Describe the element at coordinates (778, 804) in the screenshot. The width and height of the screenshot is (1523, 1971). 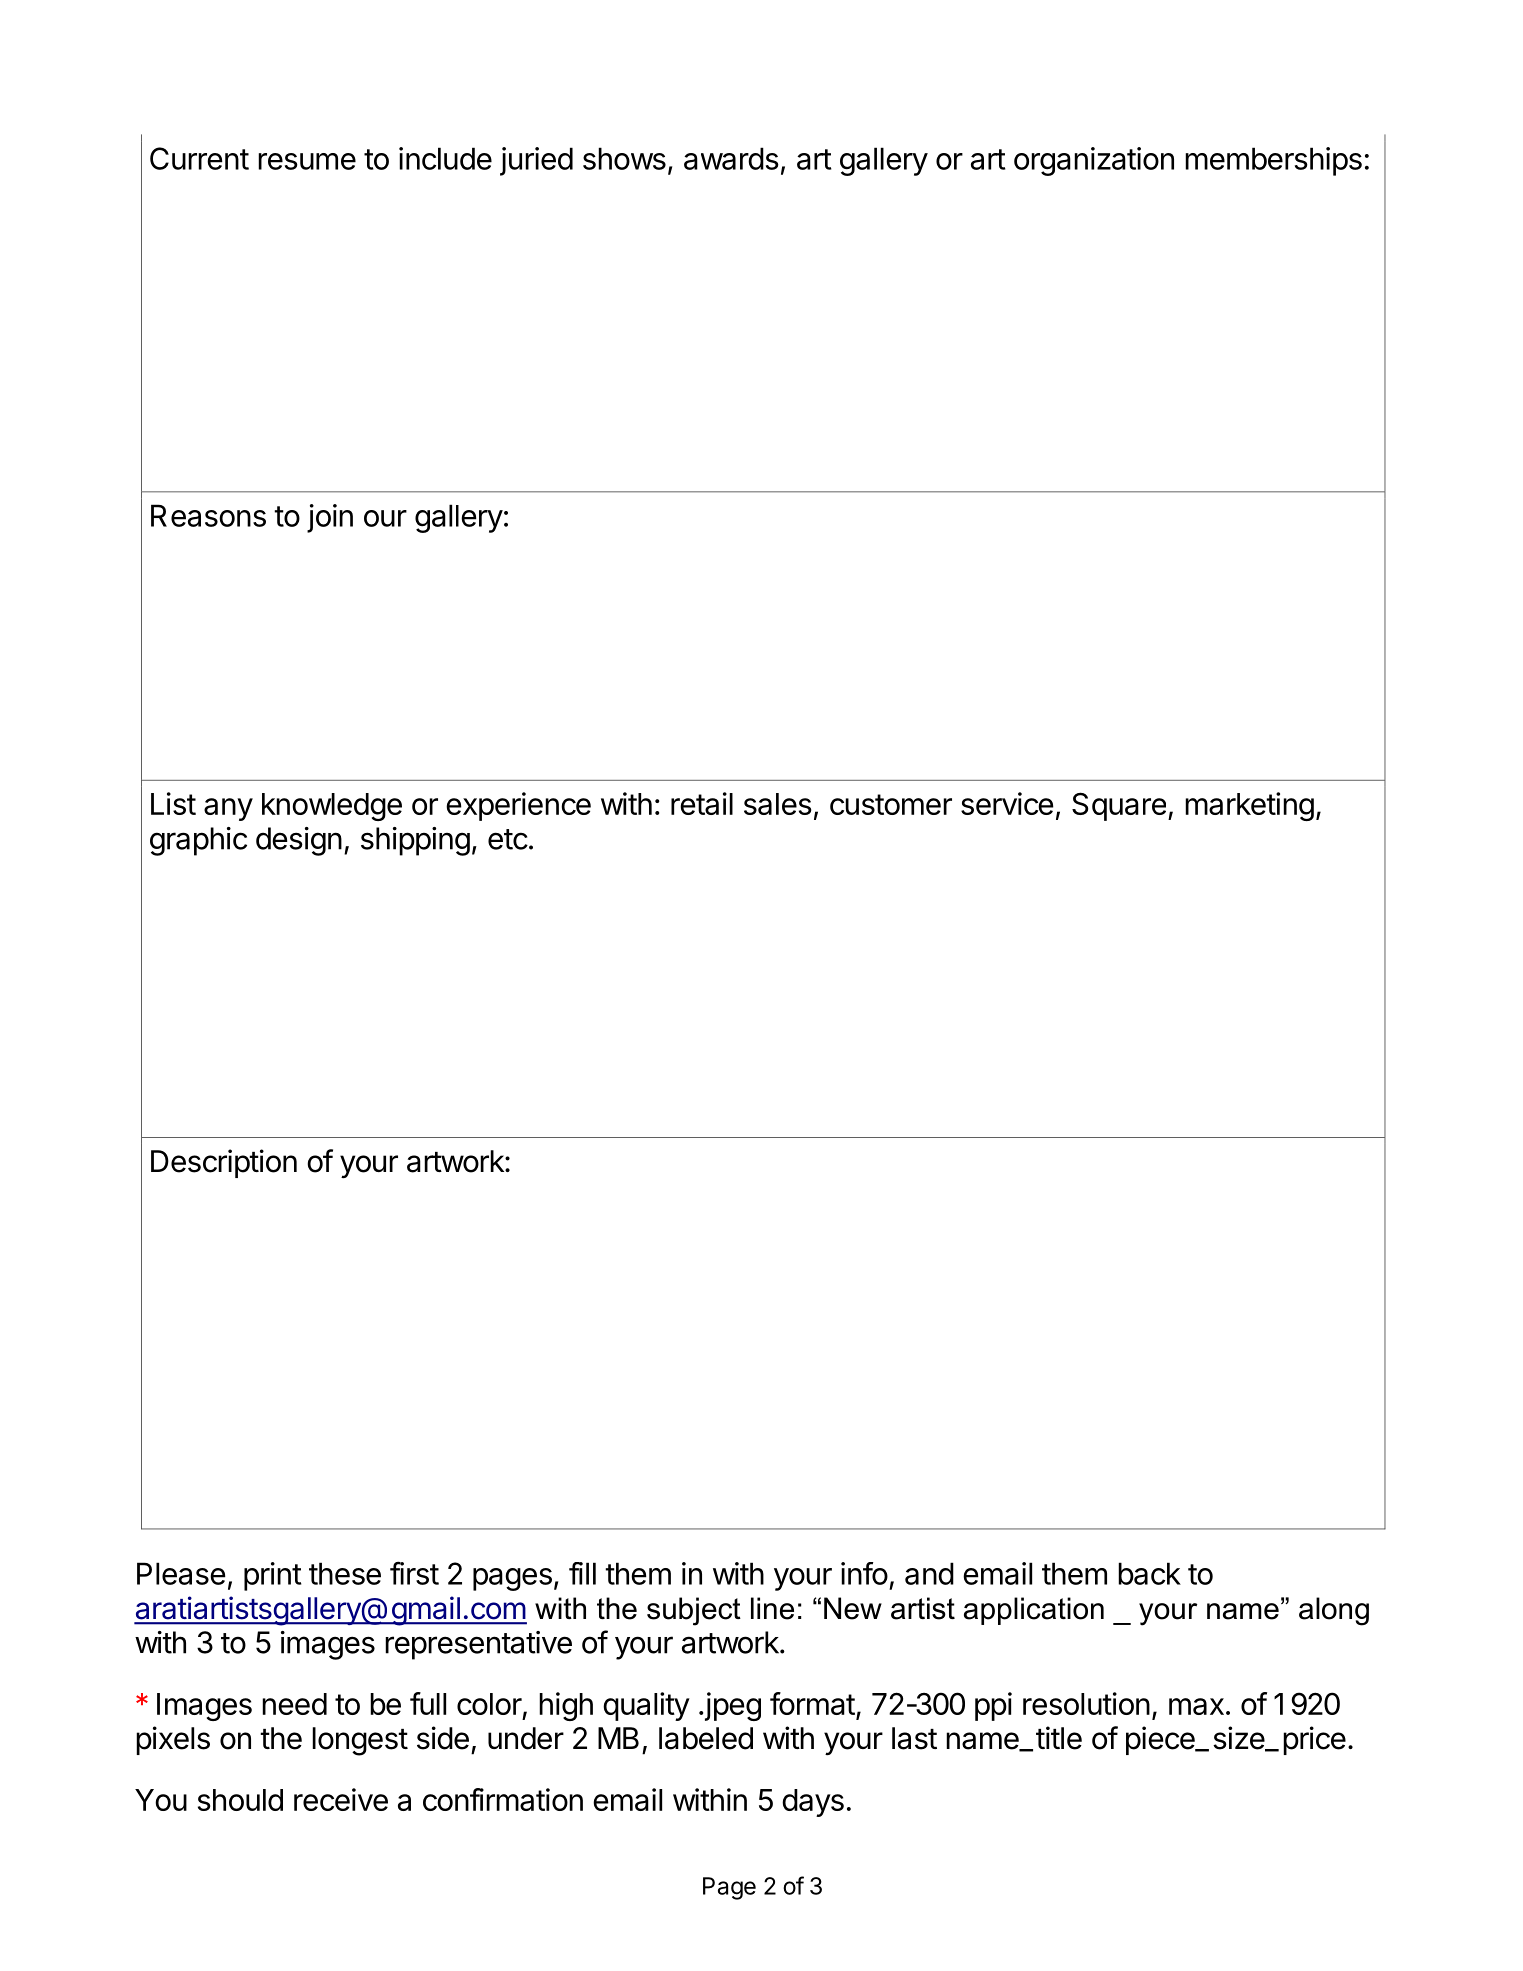
I see `sales` at that location.
